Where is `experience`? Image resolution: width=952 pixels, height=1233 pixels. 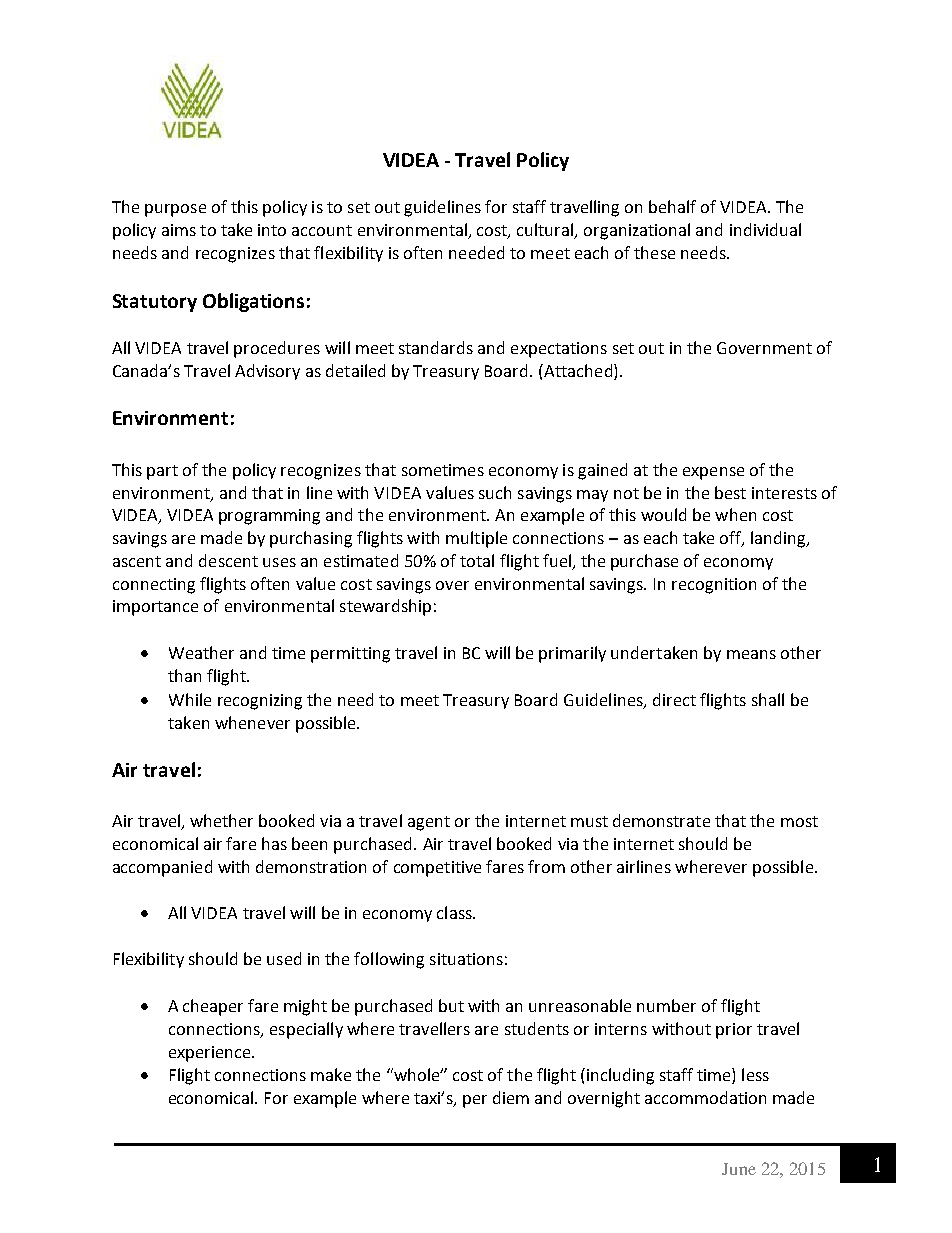
experience is located at coordinates (211, 1054).
